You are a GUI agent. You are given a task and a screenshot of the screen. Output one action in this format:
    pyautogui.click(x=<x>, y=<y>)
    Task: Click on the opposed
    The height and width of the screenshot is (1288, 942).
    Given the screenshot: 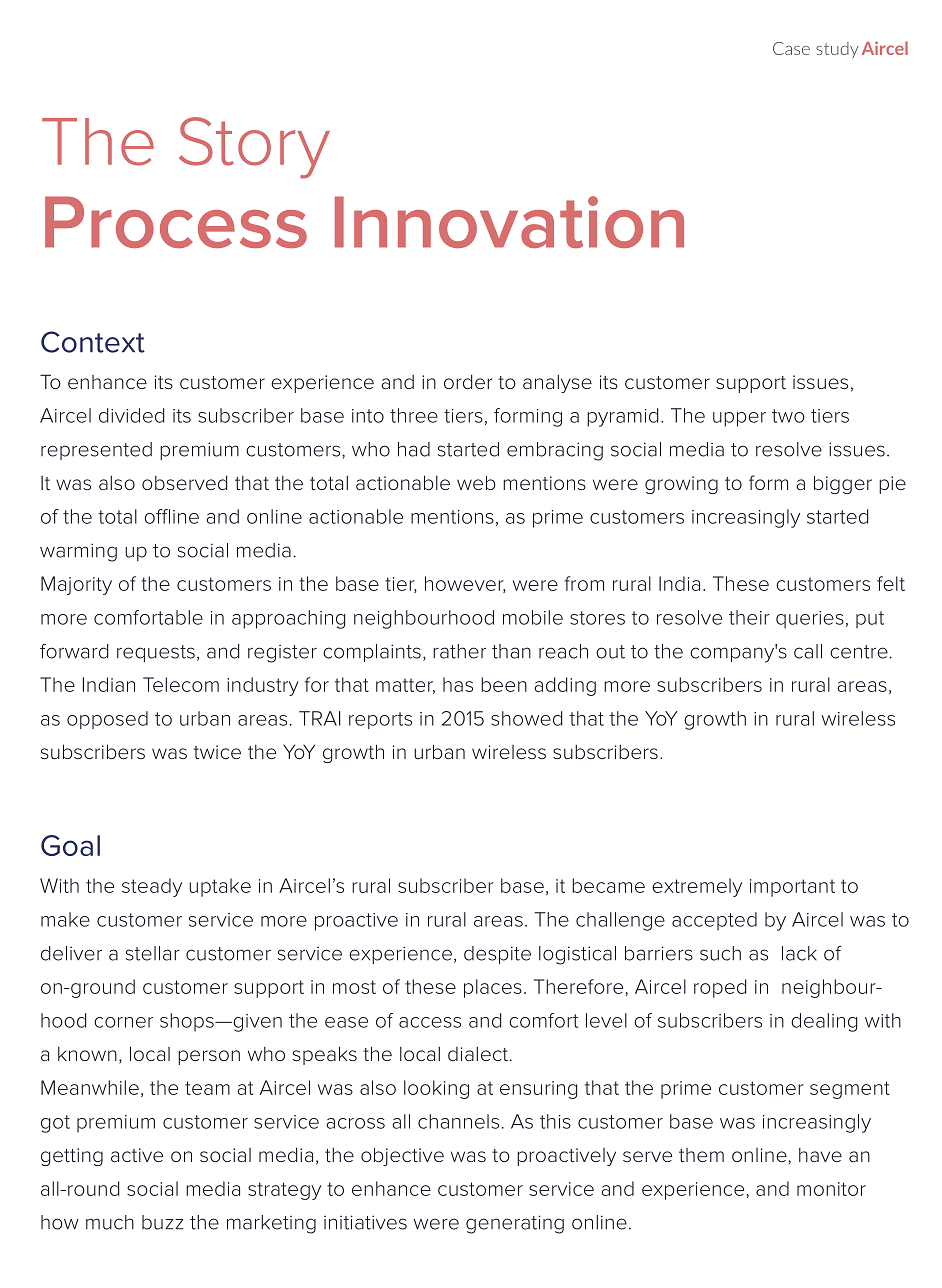 What is the action you would take?
    pyautogui.click(x=107, y=720)
